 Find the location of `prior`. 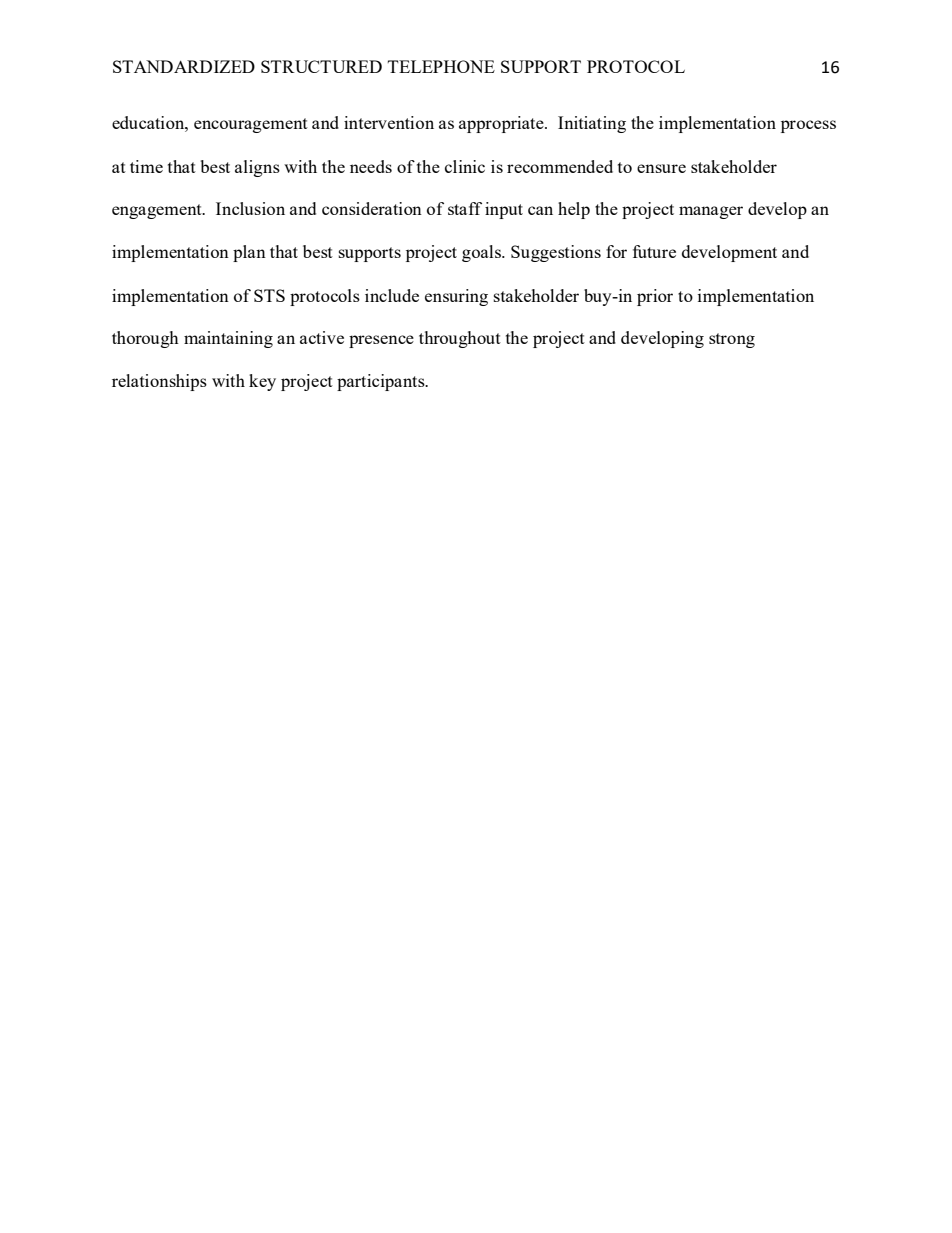

prior is located at coordinates (655, 297).
